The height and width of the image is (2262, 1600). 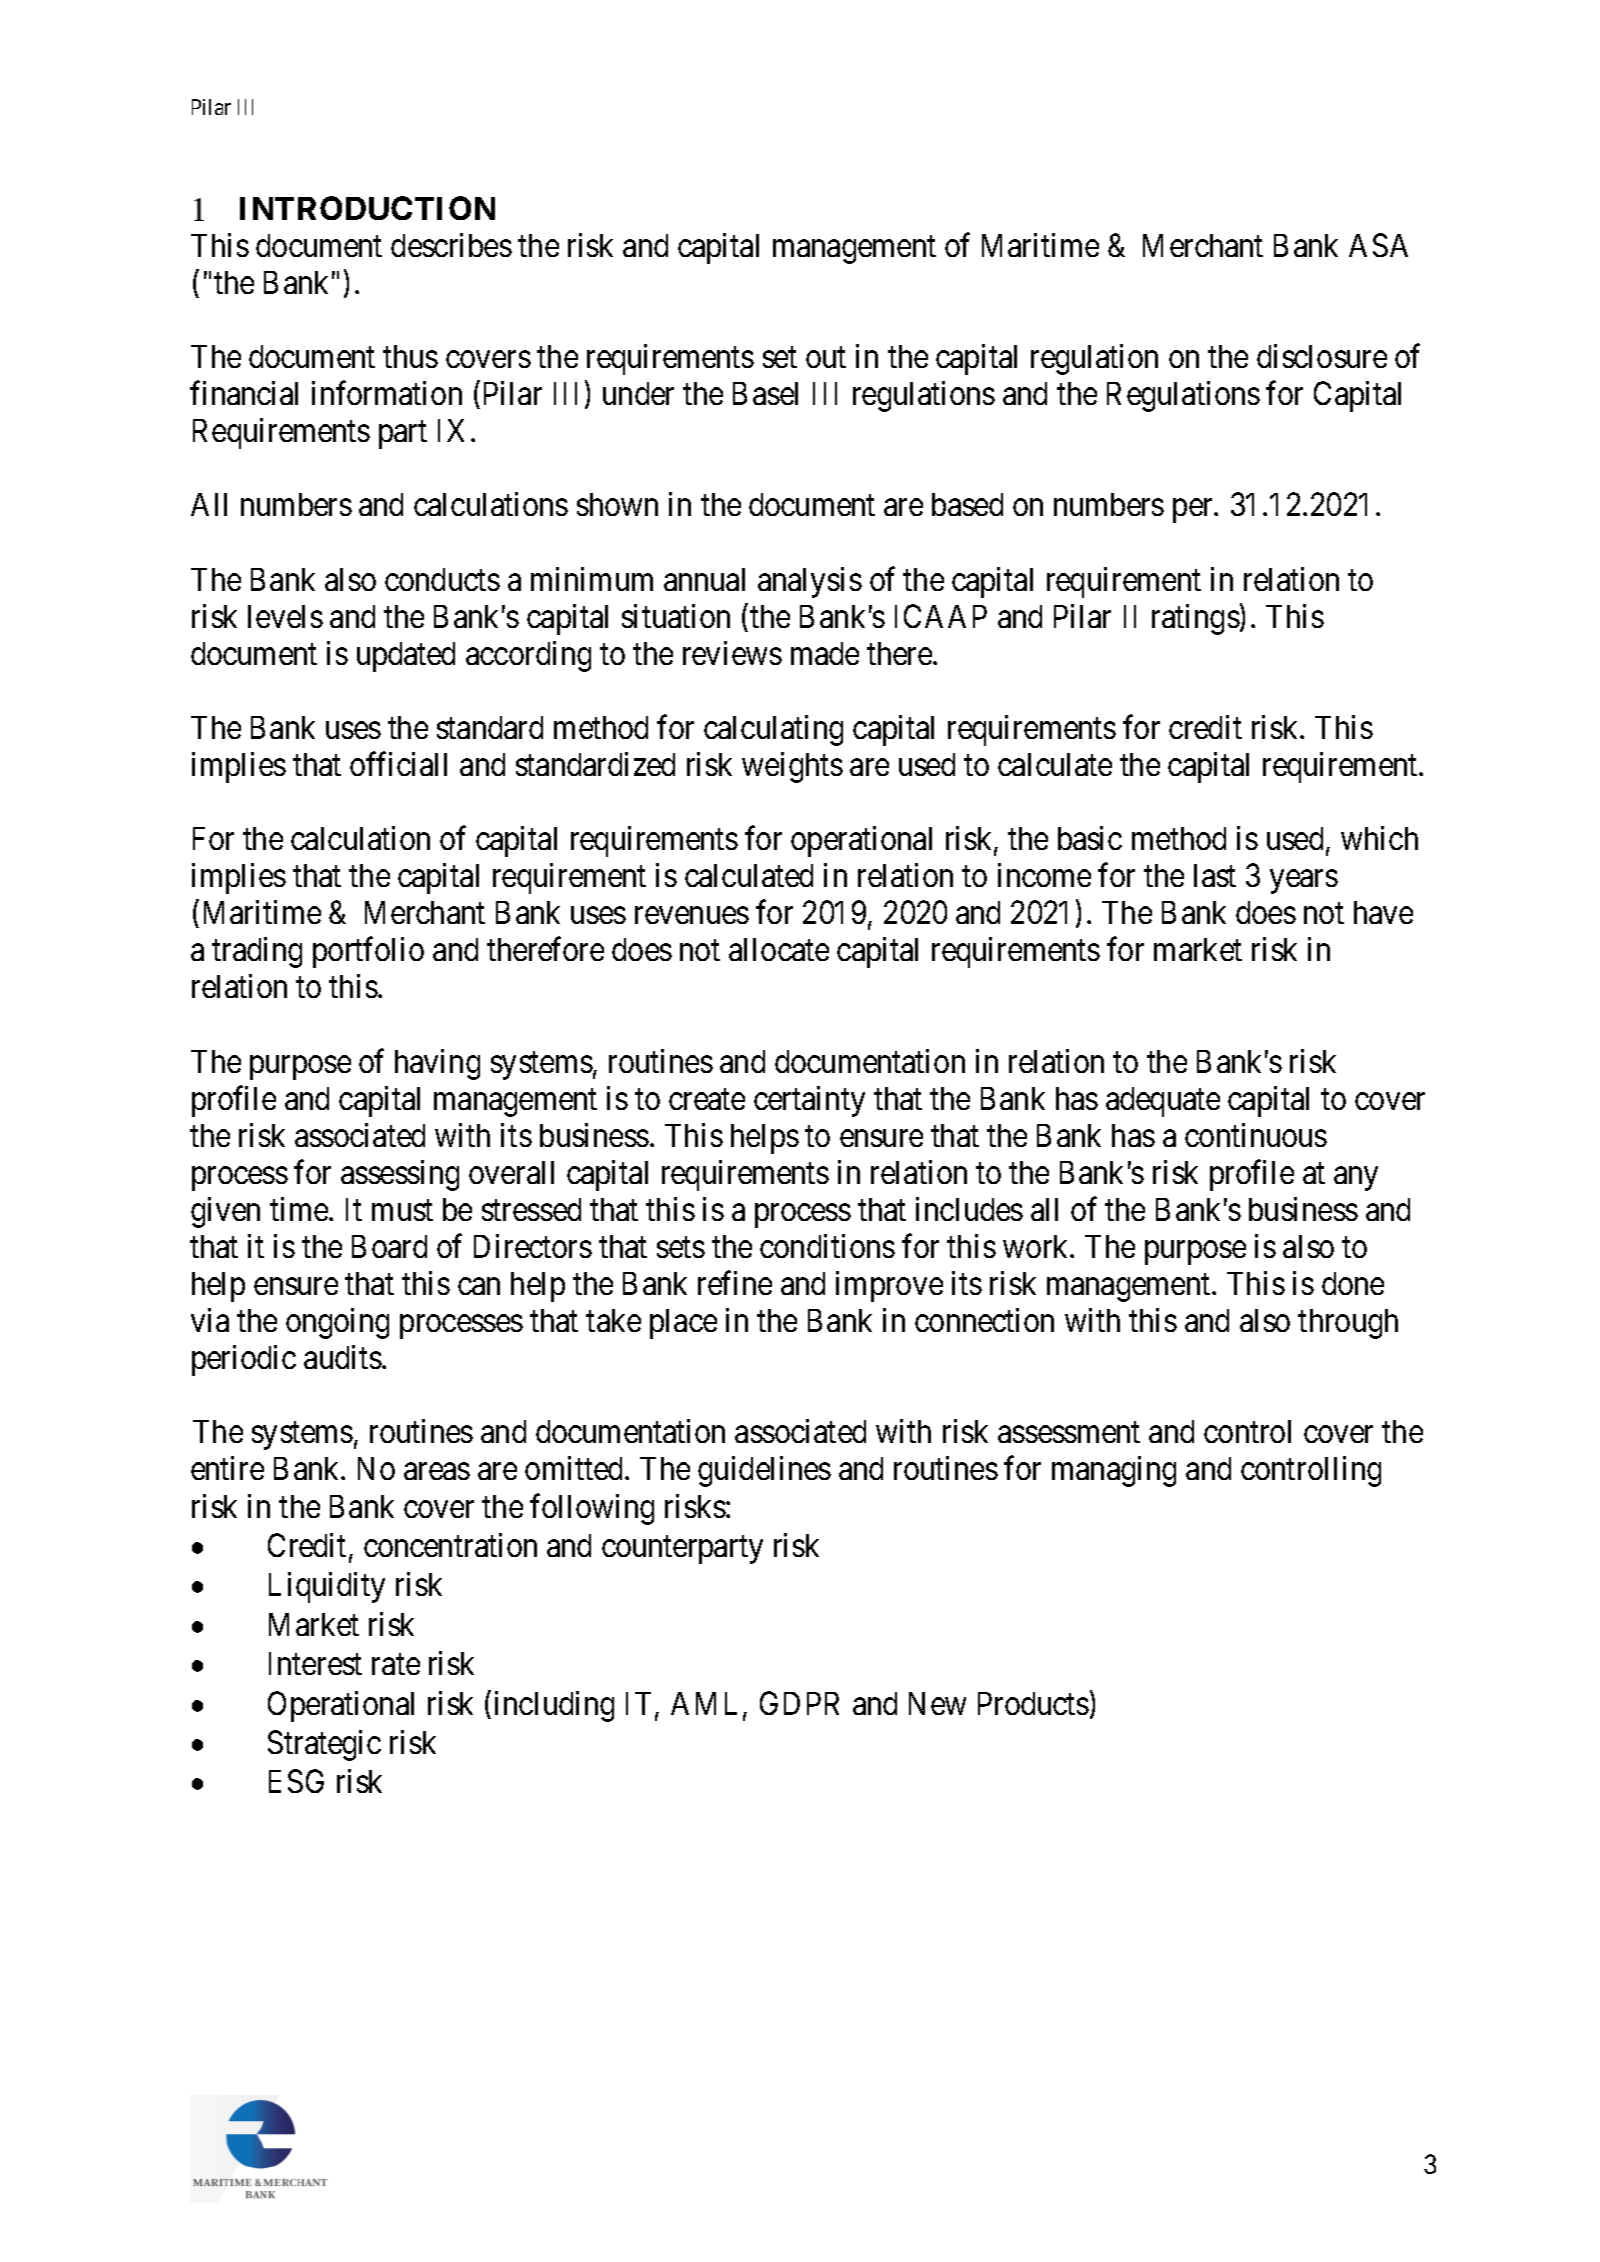 I want to click on ASA, so click(x=1378, y=245).
